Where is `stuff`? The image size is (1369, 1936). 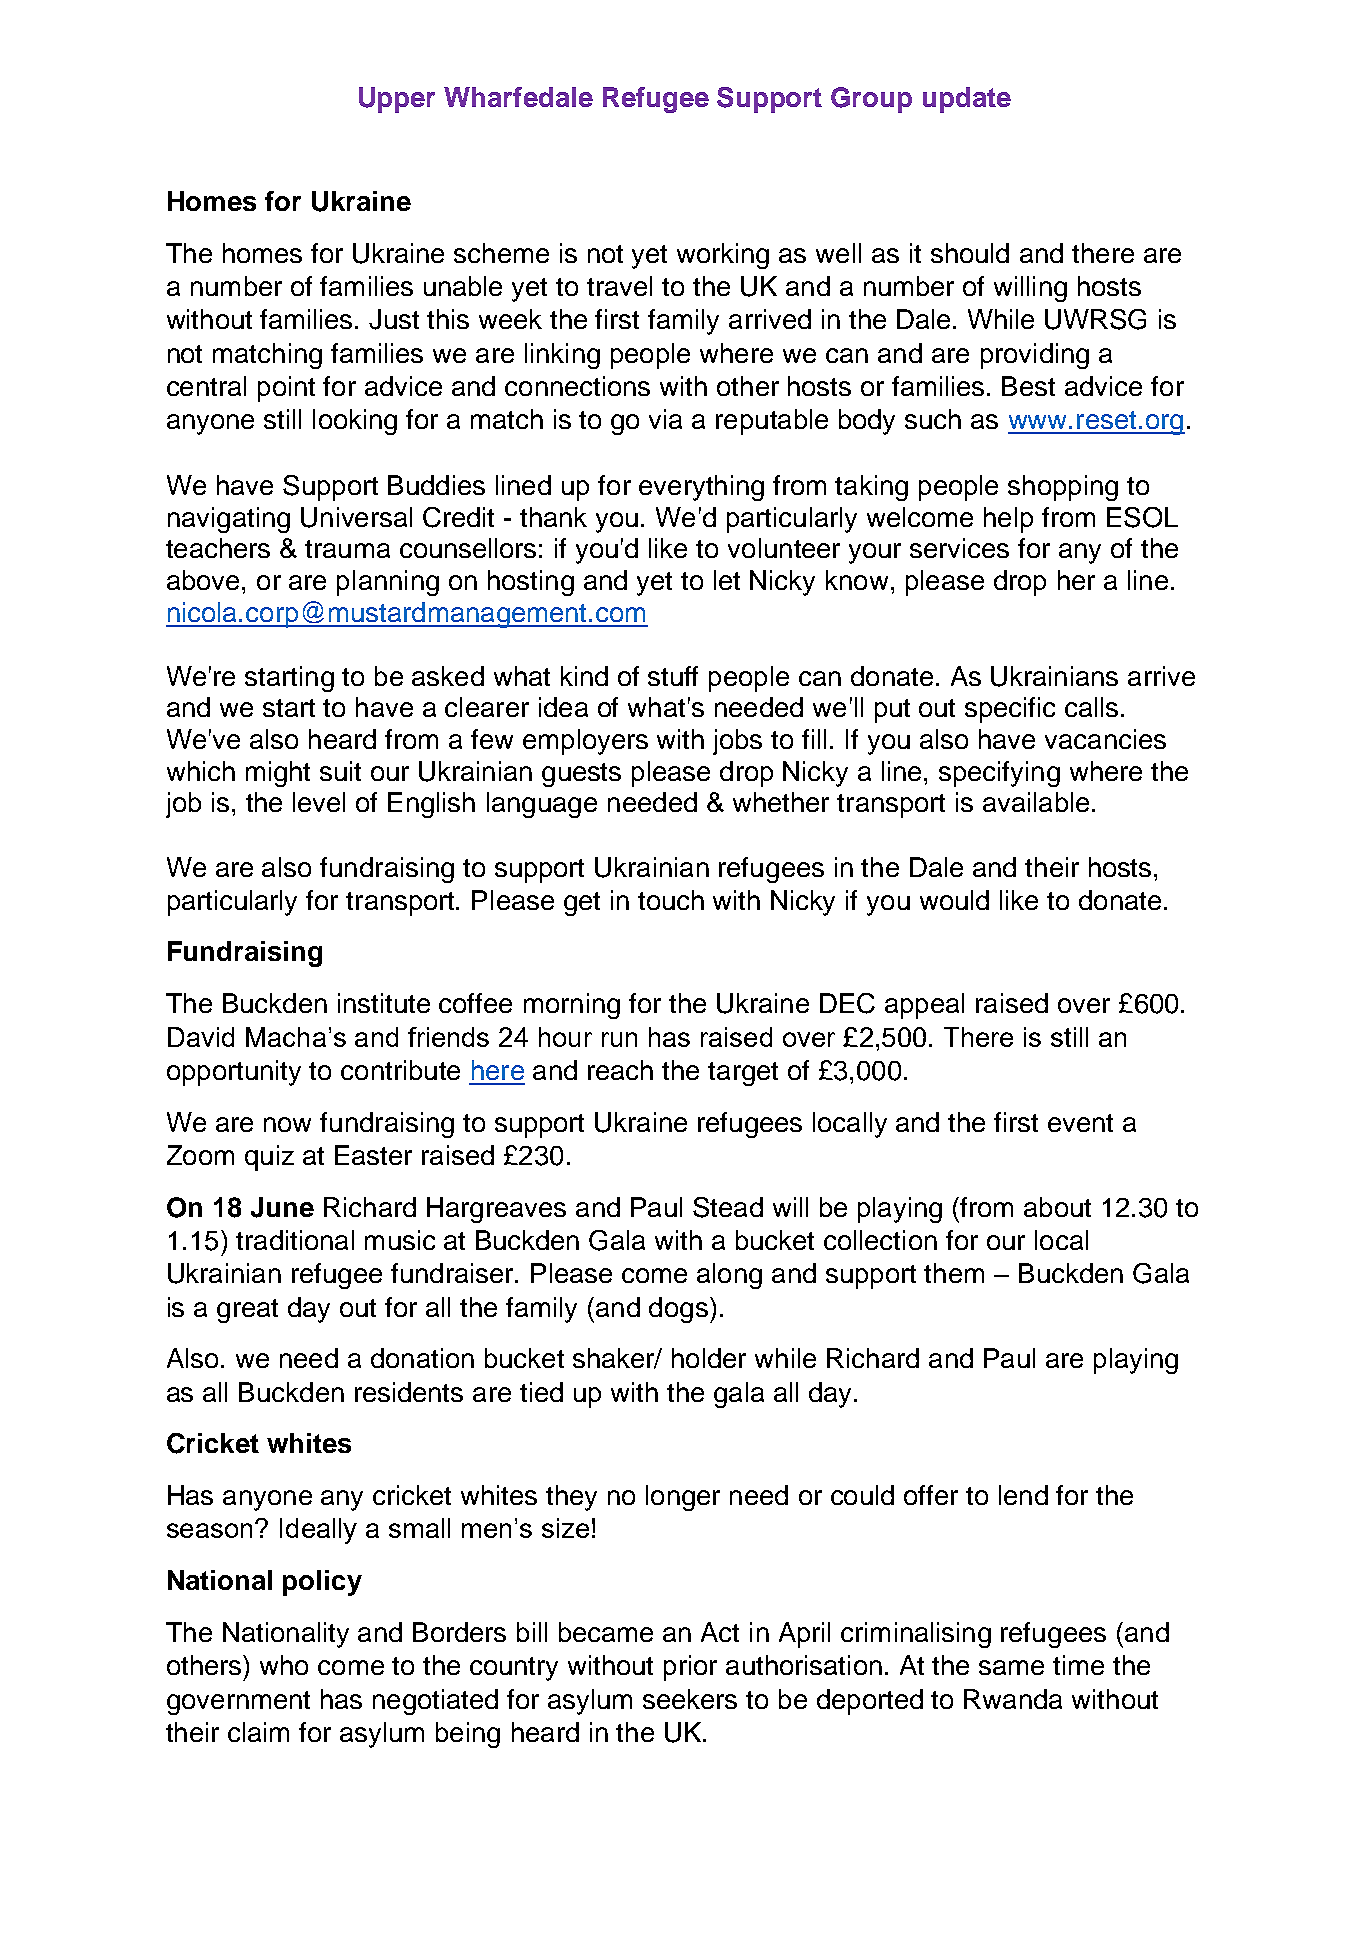
stuff is located at coordinates (673, 676).
